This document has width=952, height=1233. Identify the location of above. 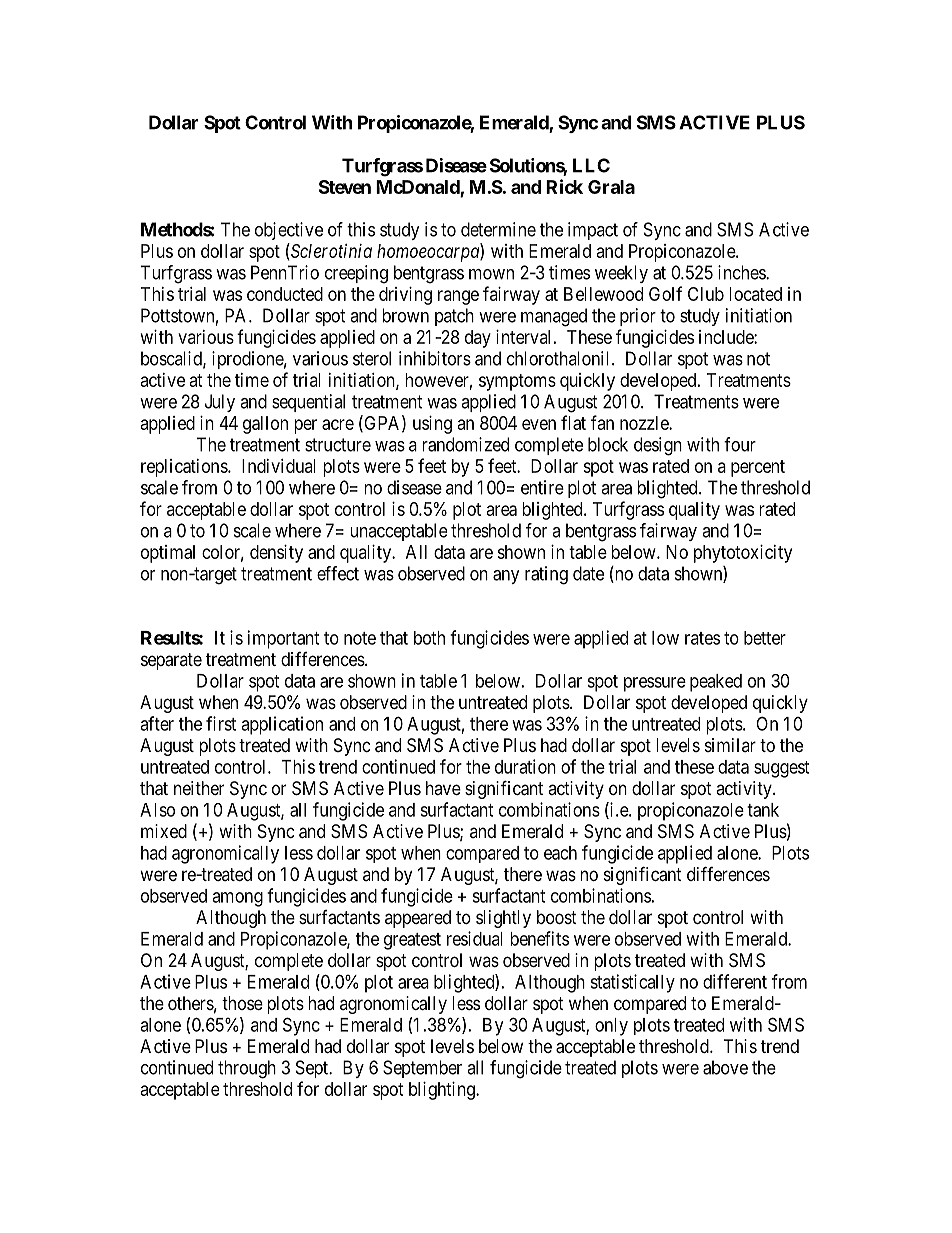
(725, 1067).
